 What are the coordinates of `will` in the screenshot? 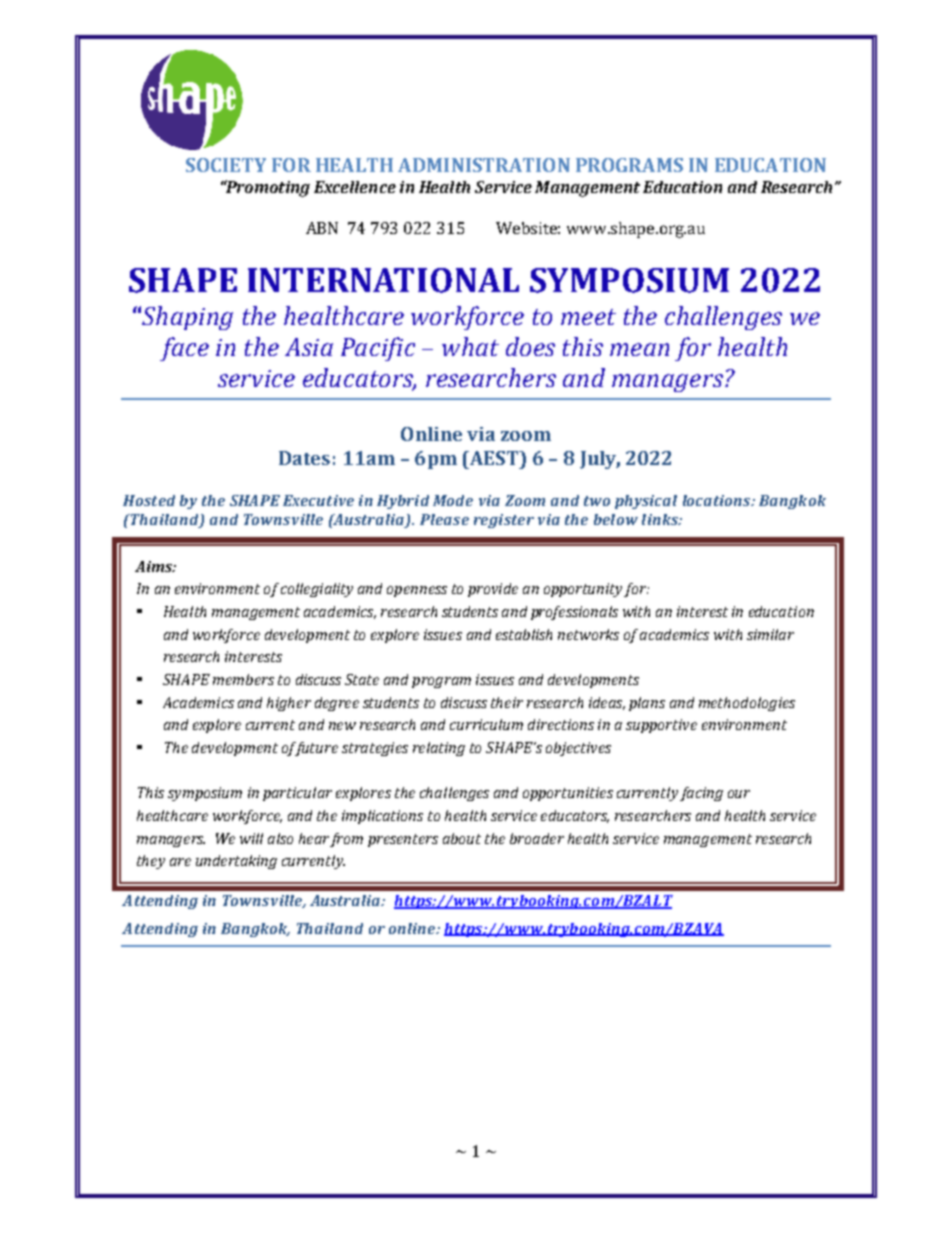 It's located at (251, 838).
